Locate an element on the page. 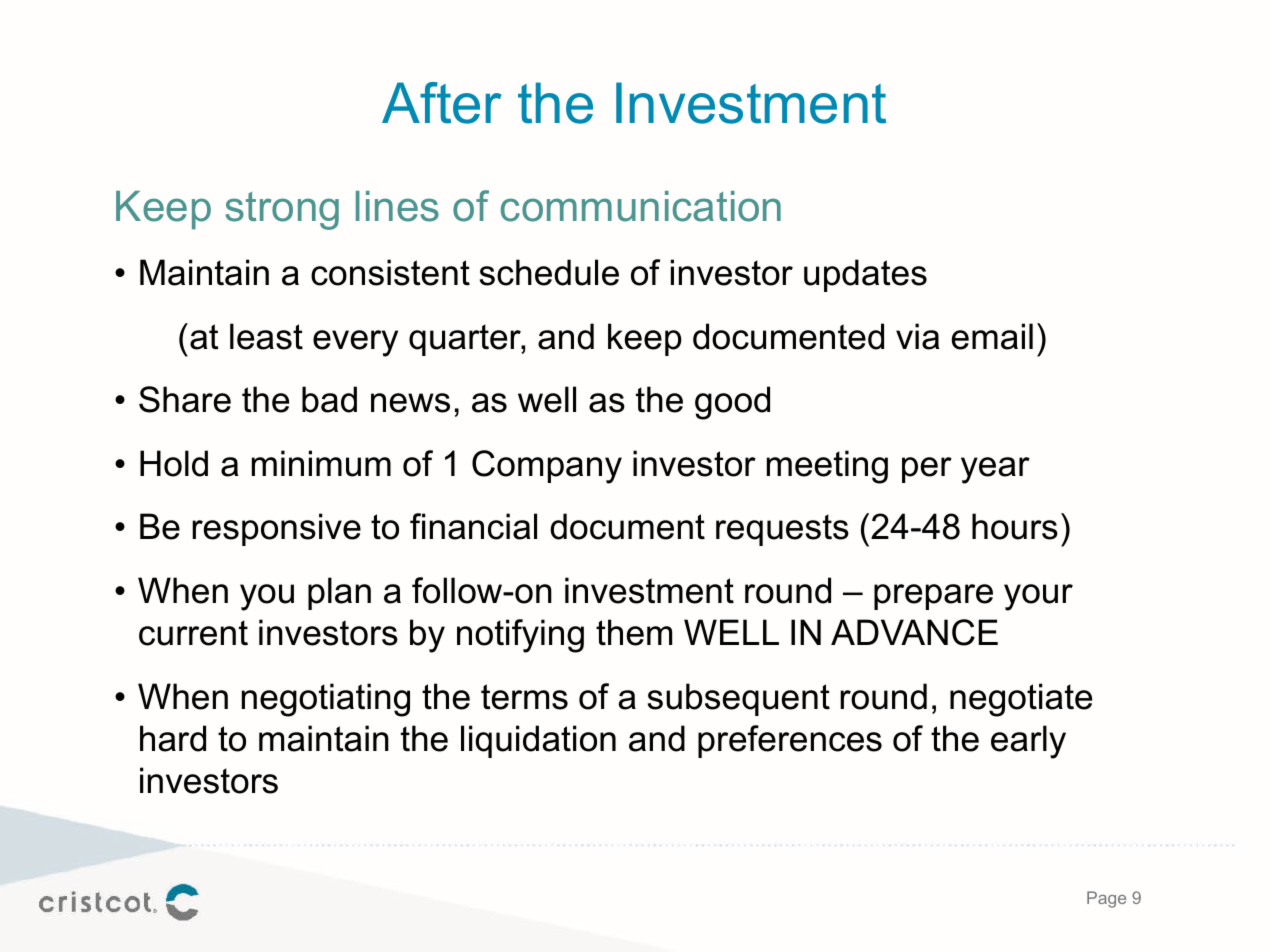  liquidation is located at coordinates (538, 741).
